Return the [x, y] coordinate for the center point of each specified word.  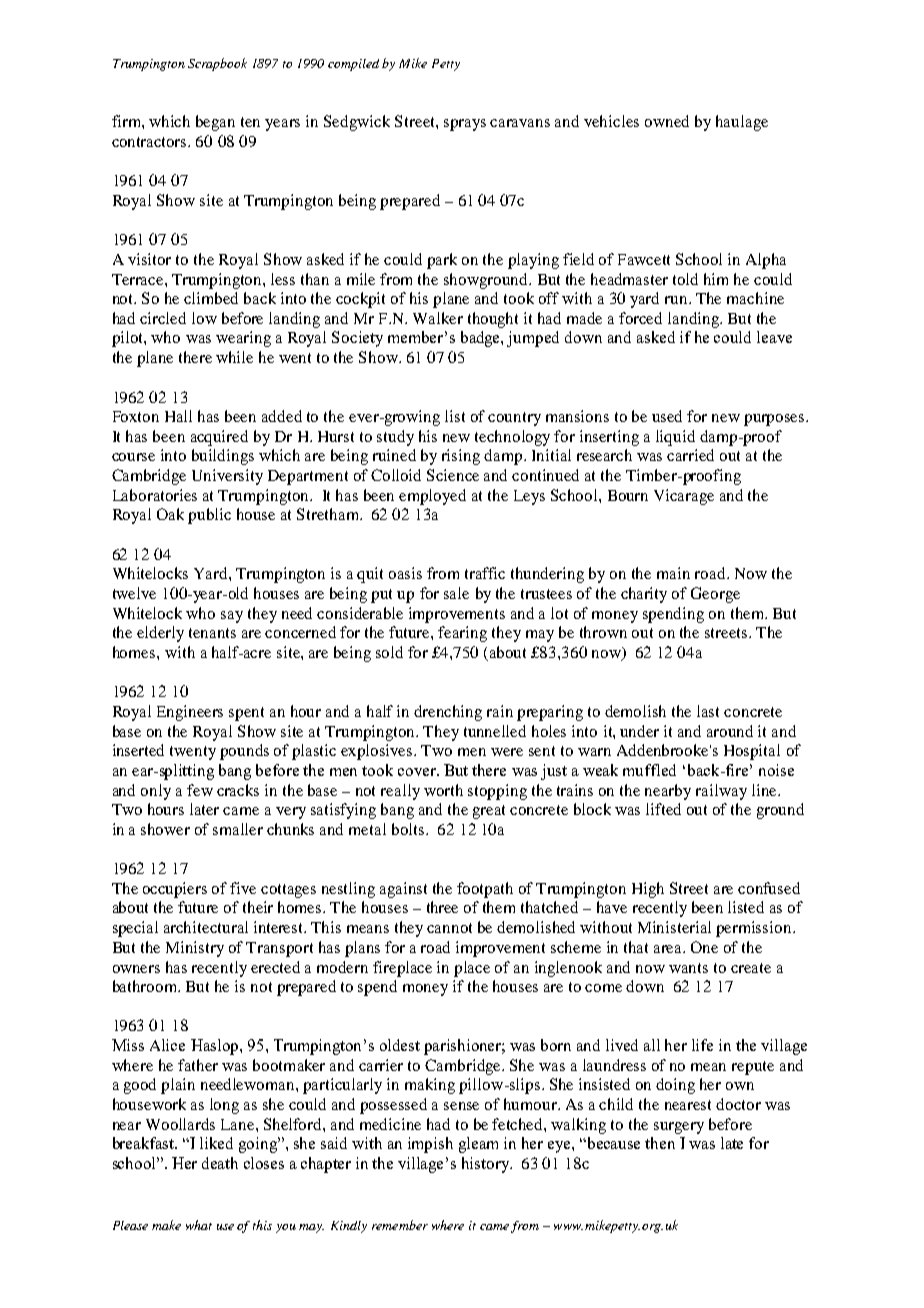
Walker [438, 318]
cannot [449, 928]
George [715, 595]
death [220, 1163]
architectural [206, 927]
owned [667, 121]
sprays [465, 125]
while [234, 357]
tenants [212, 633]
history [486, 1165]
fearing [462, 634]
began [215, 123]
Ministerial [674, 927]
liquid [675, 438]
